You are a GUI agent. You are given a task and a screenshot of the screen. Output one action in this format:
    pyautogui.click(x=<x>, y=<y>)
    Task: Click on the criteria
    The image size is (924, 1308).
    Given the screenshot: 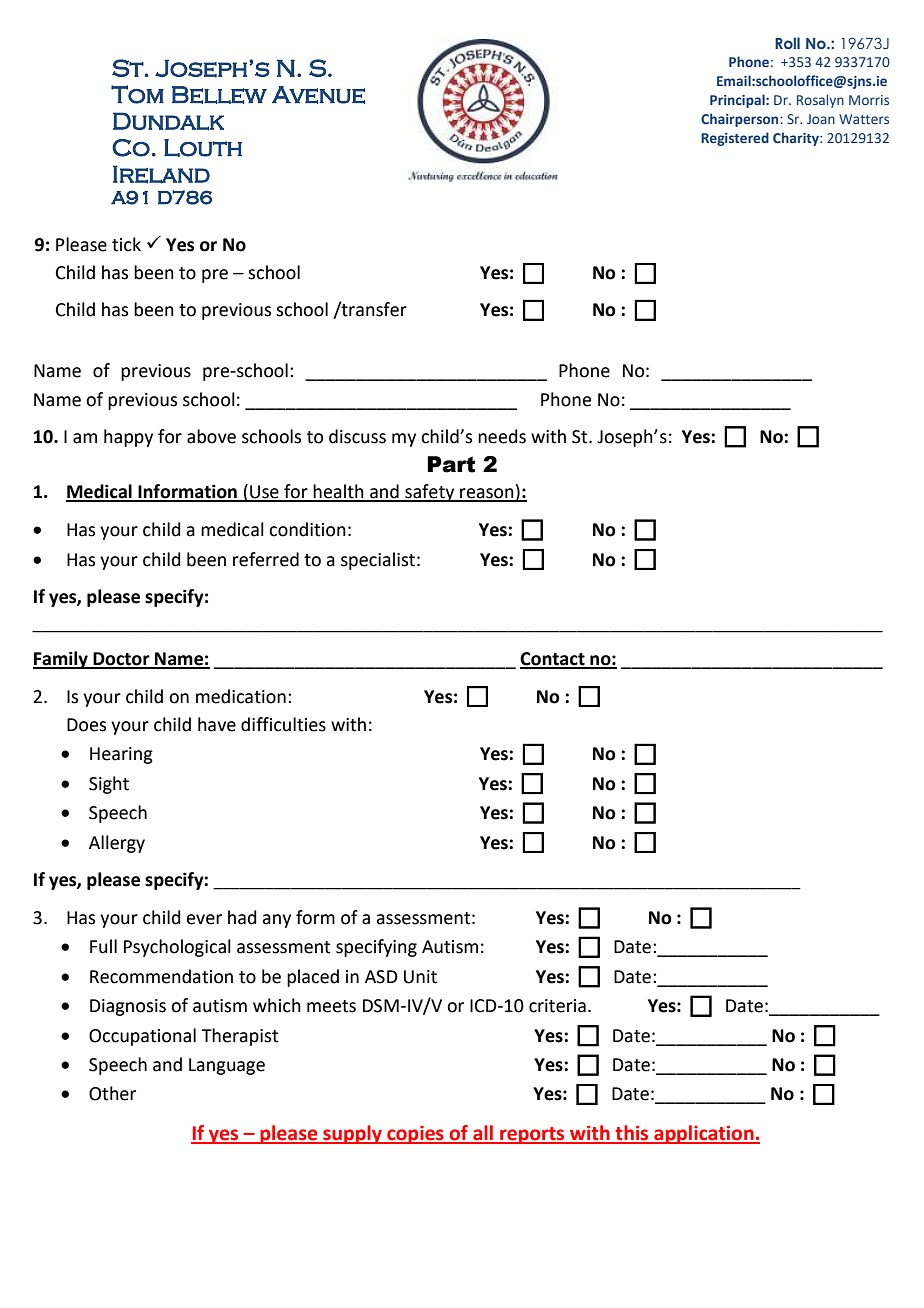 What is the action you would take?
    pyautogui.click(x=557, y=1006)
